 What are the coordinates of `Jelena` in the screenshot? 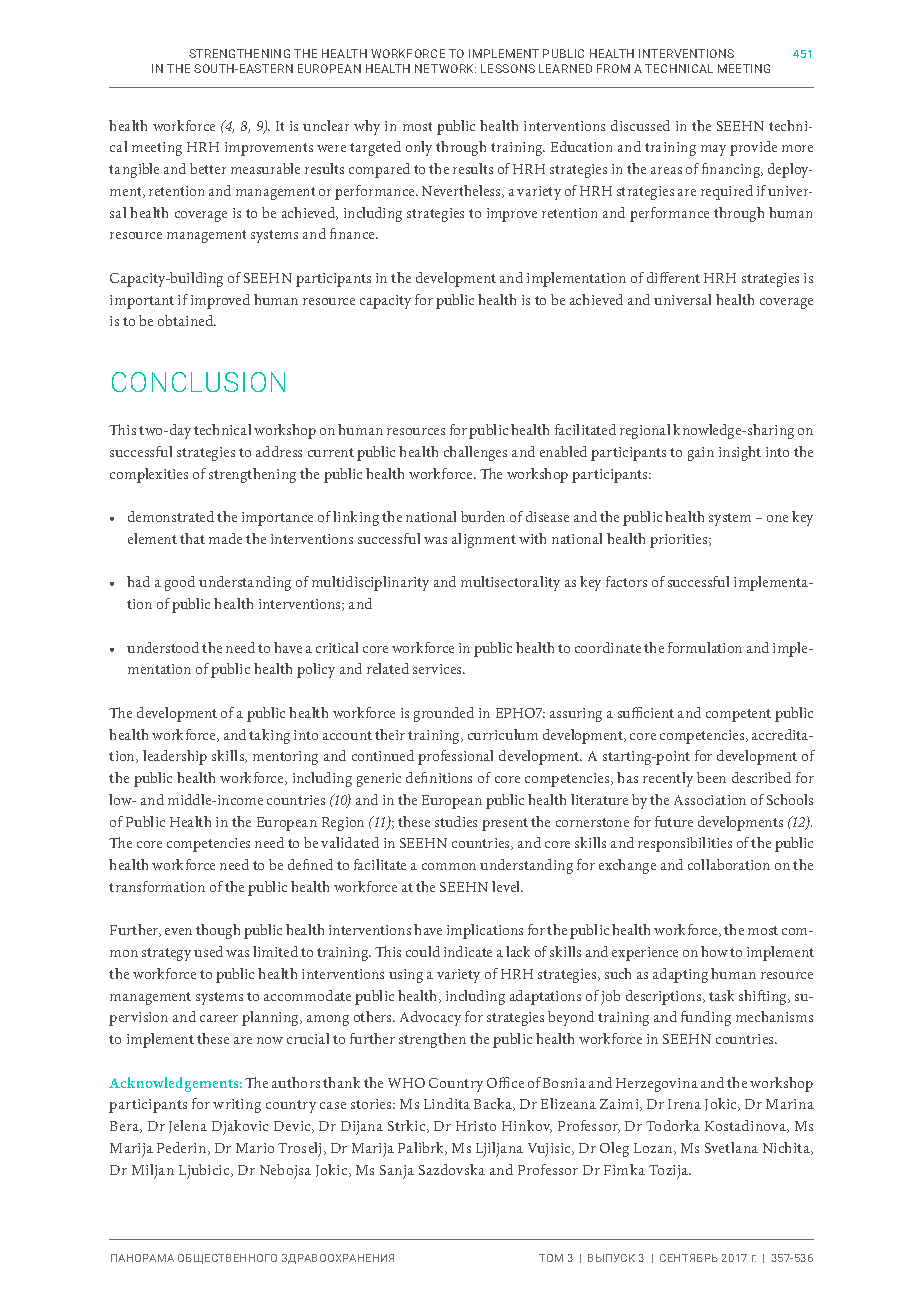 It's located at (188, 1126).
